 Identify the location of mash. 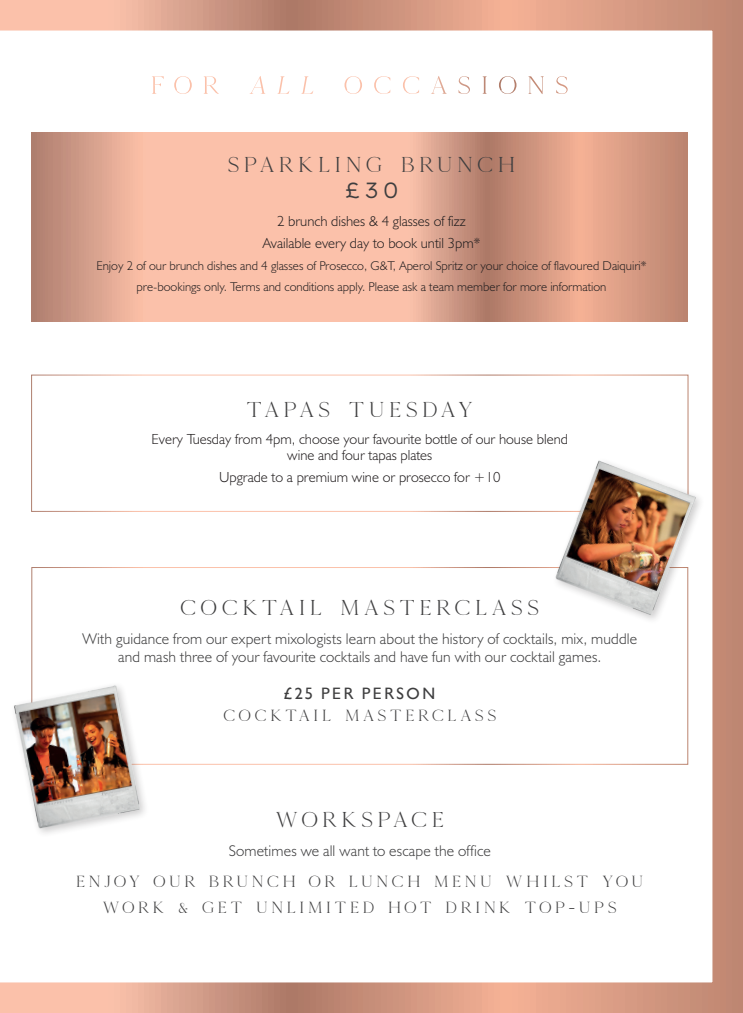
(160, 656).
